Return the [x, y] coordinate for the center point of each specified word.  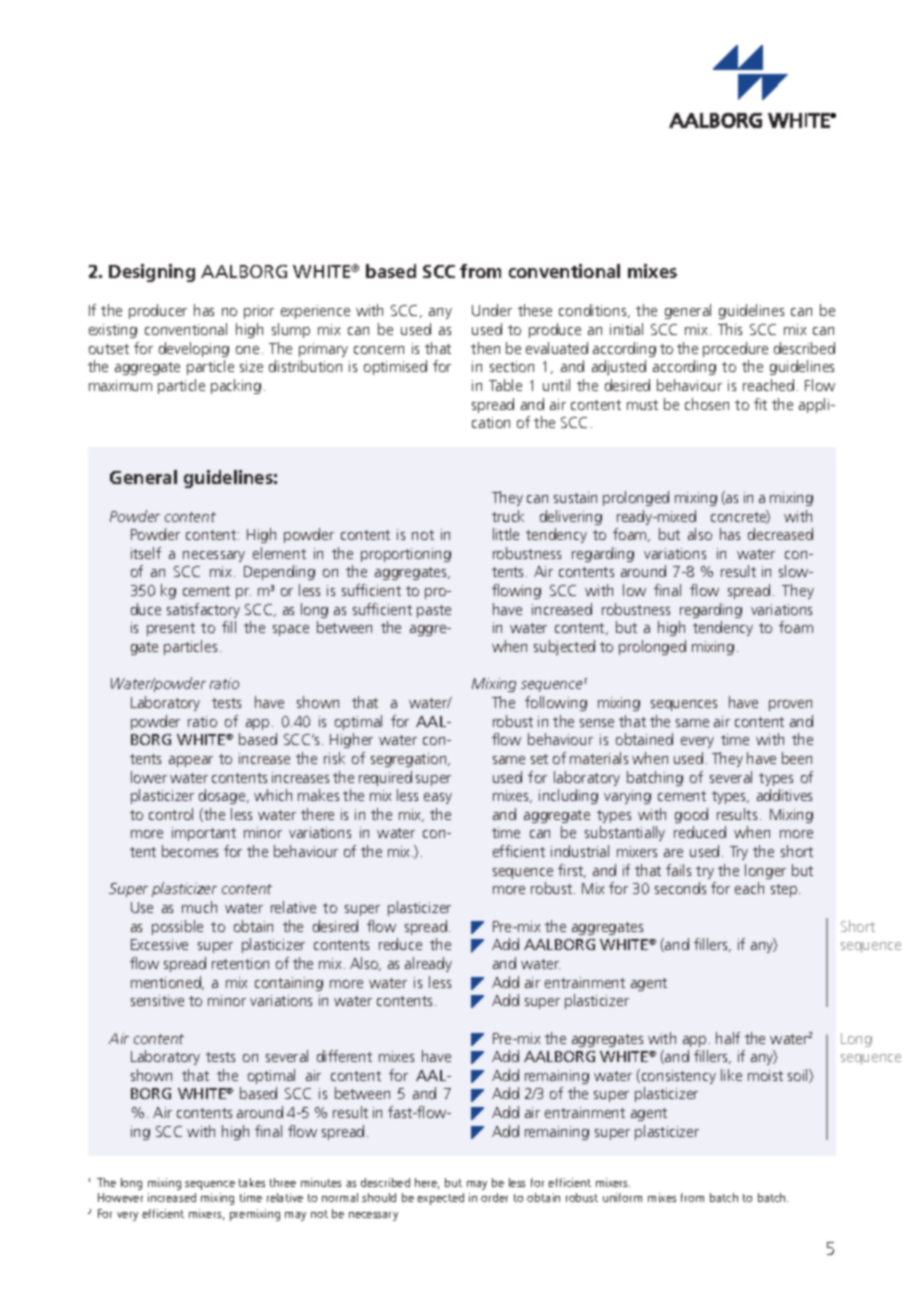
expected [440, 1199]
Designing [152, 273]
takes [252, 1182]
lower [149, 777]
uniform [622, 1197]
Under [492, 310]
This [730, 329]
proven [790, 705]
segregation [410, 760]
